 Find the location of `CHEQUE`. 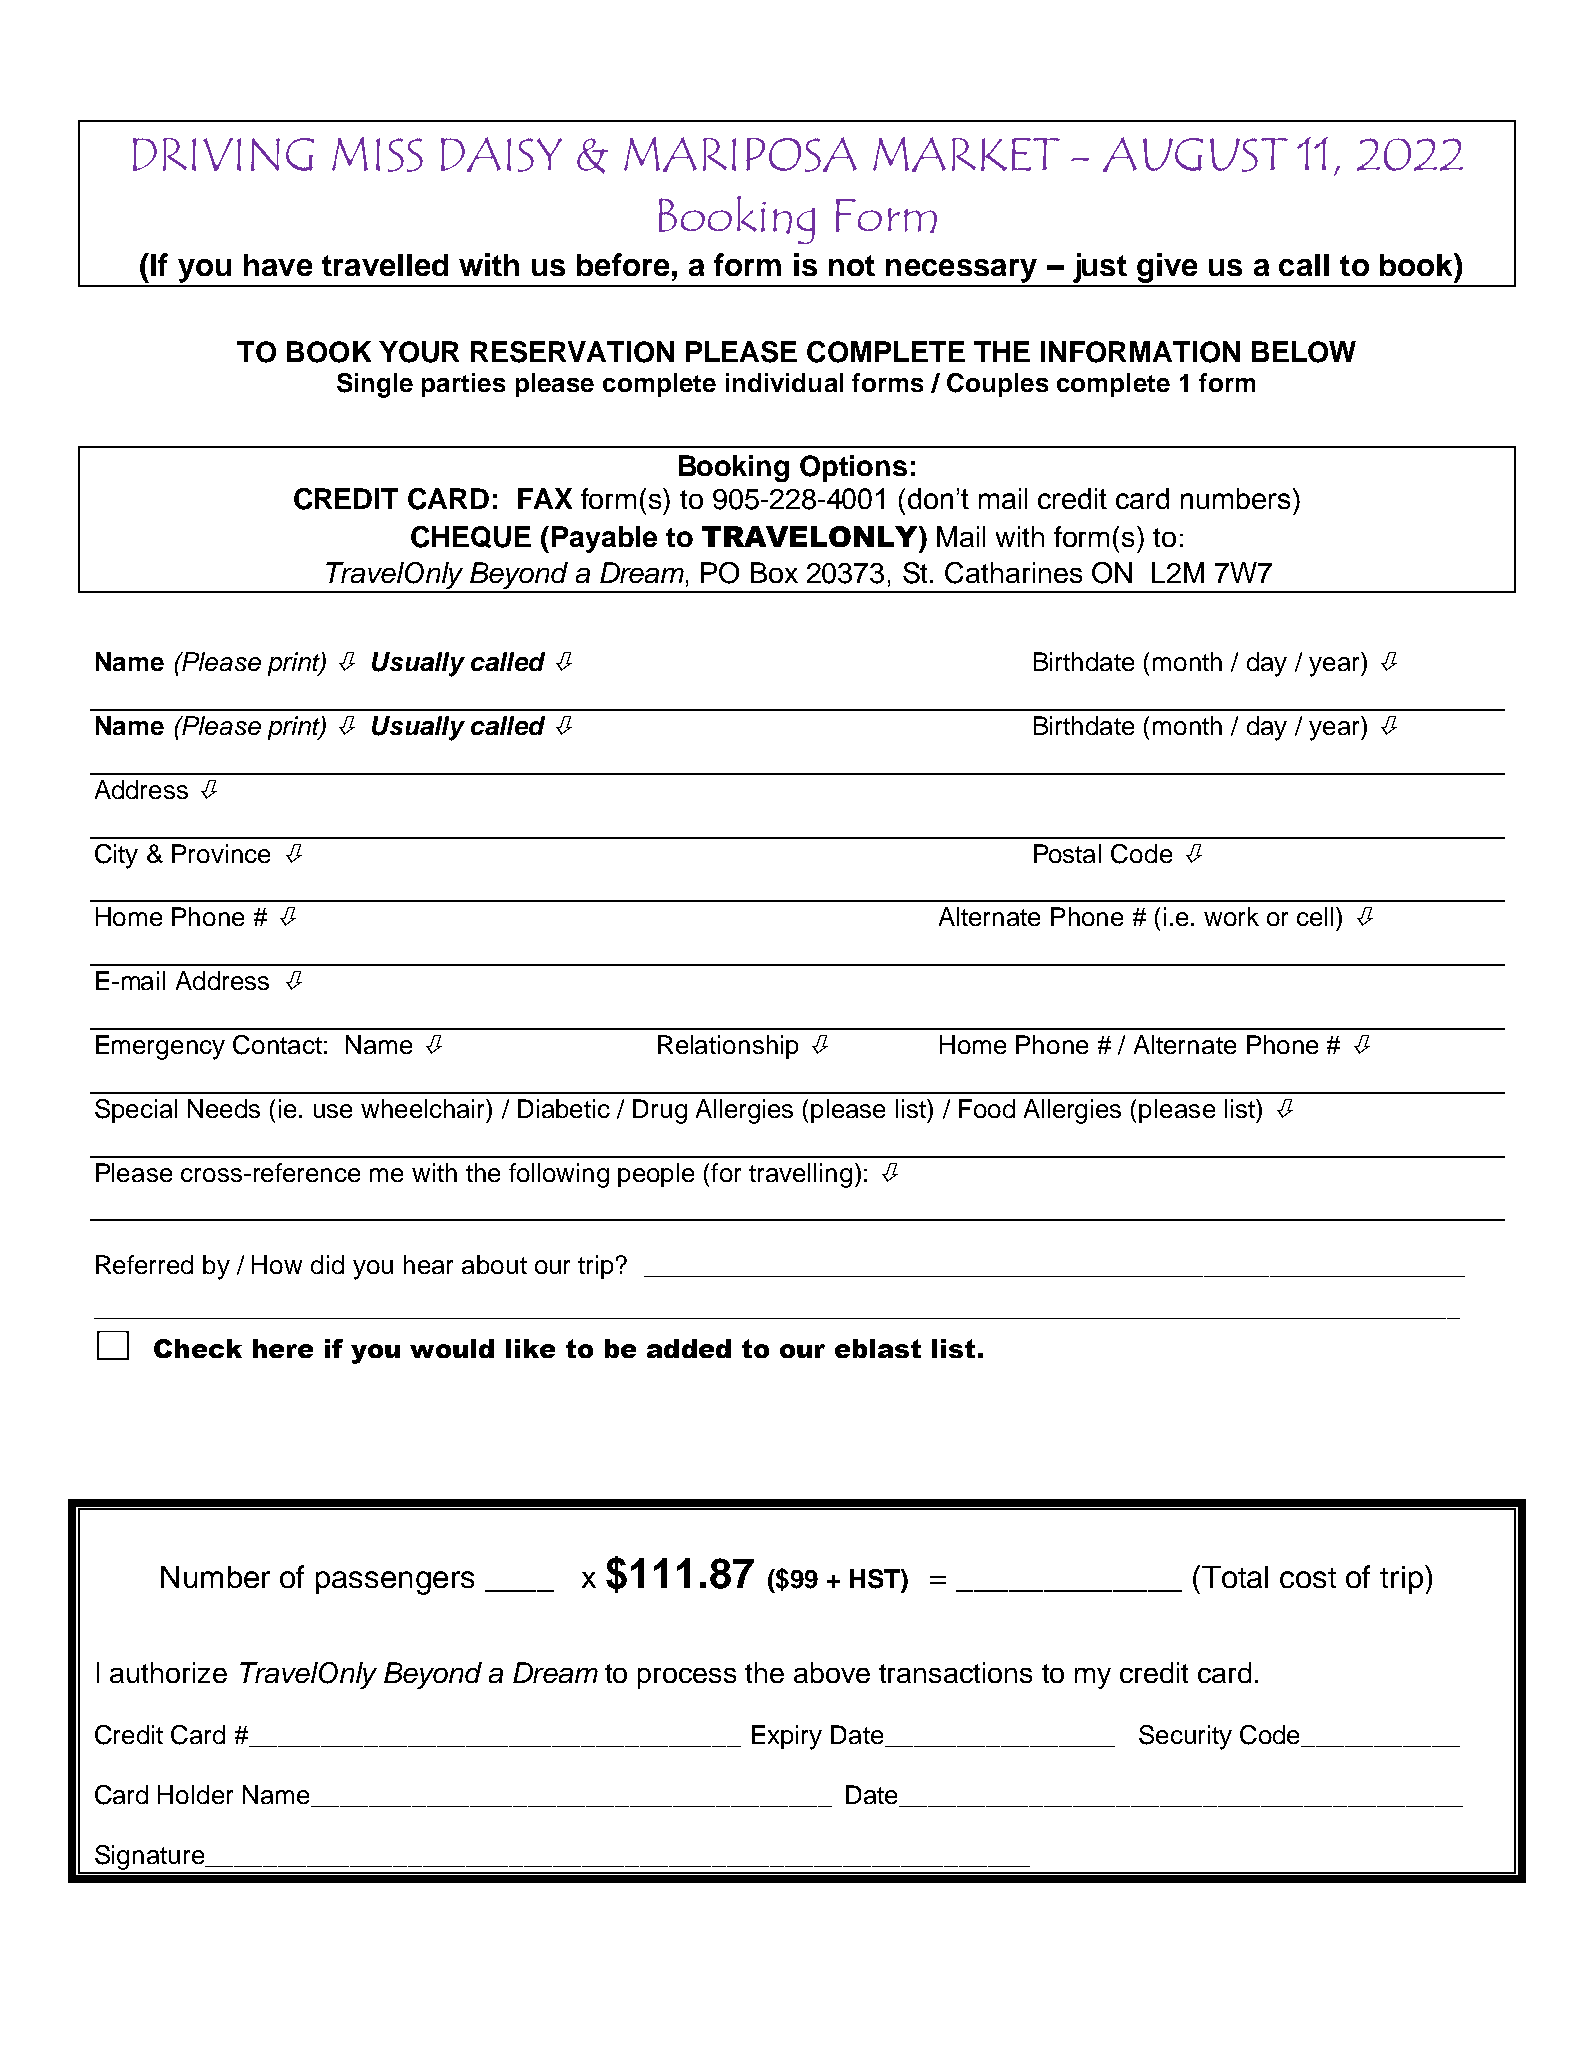

CHEQUE is located at coordinates (471, 537).
